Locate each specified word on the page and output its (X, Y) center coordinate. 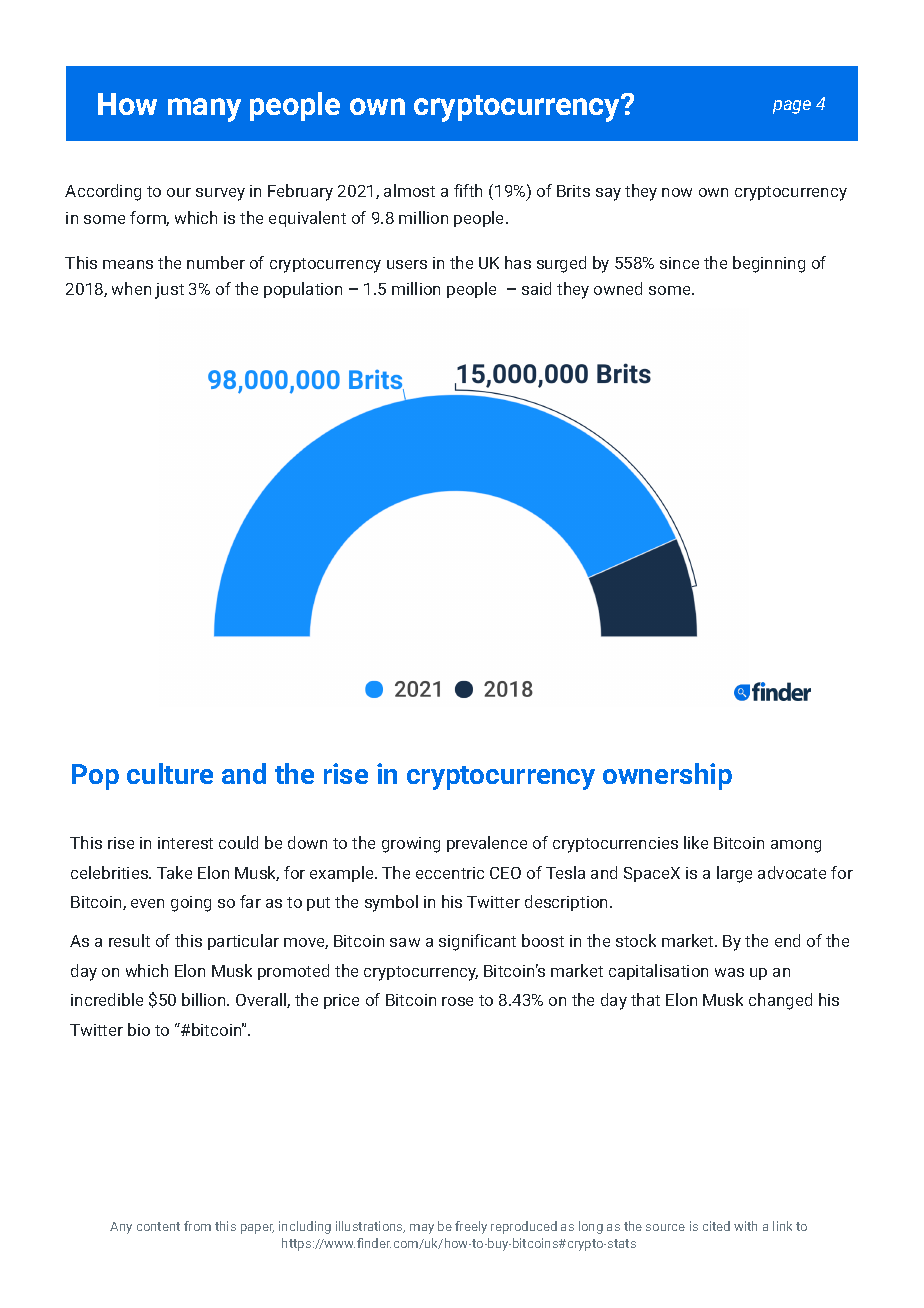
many (204, 110)
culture (170, 773)
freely (471, 1227)
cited (716, 1226)
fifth (468, 190)
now (677, 192)
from (197, 1226)
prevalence (487, 844)
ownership (667, 776)
